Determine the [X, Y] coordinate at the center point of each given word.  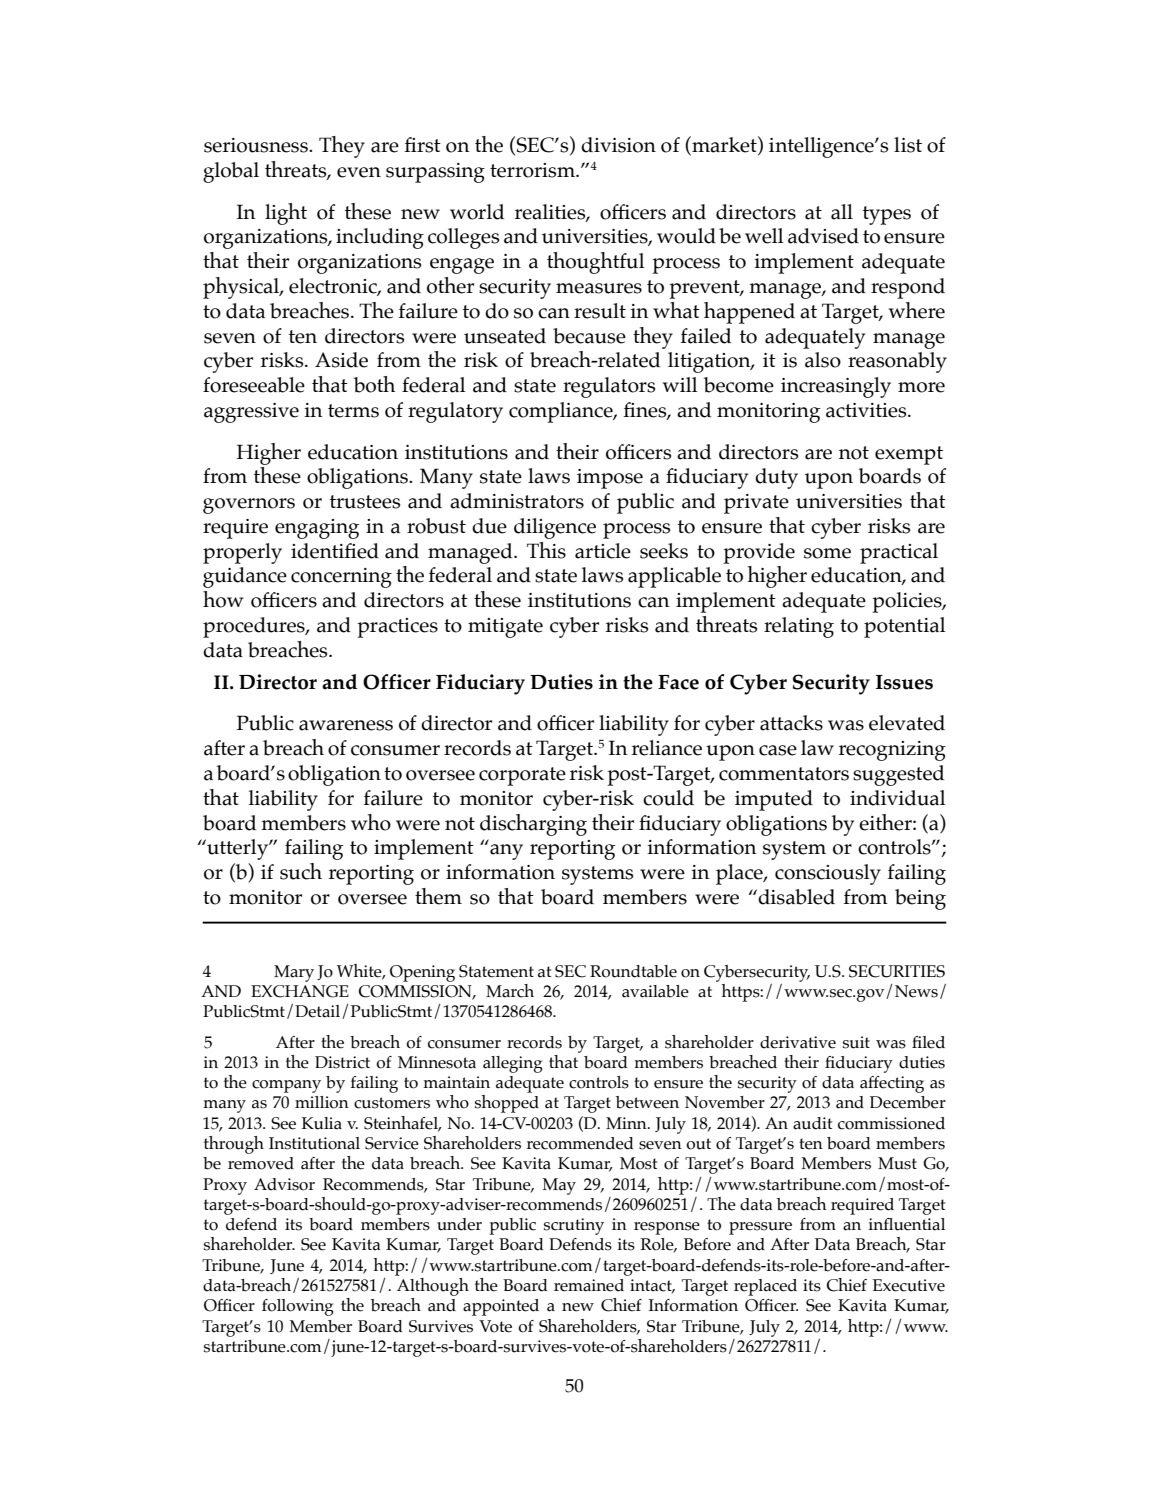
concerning [341, 578]
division [618, 145]
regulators [609, 387]
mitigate [505, 628]
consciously [828, 874]
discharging [533, 825]
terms [353, 411]
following [297, 1307]
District [342, 1062]
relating [799, 627]
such [301, 871]
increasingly [836, 387]
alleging [512, 1064]
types [887, 215]
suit [856, 1042]
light [286, 214]
